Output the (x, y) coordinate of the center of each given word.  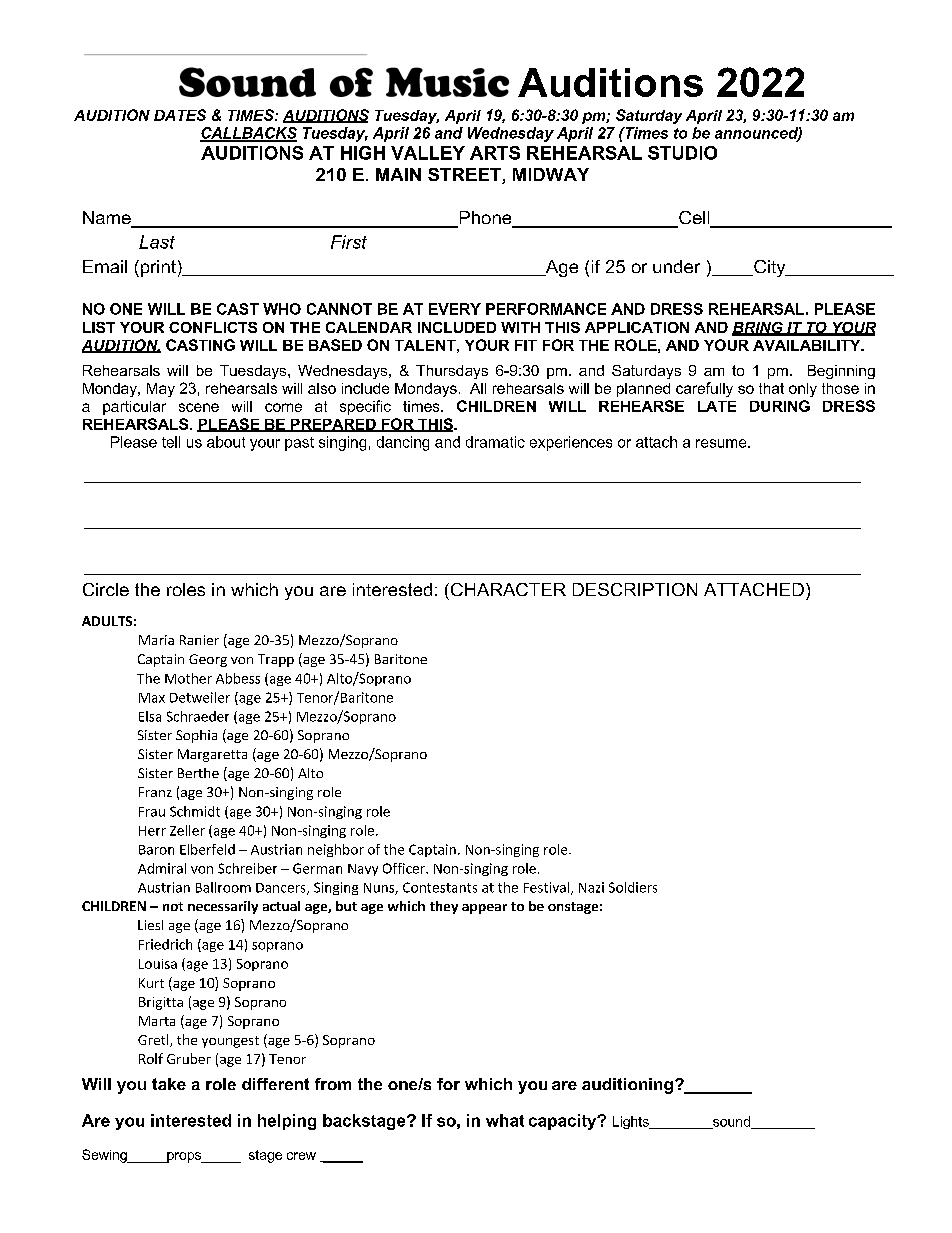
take (169, 1084)
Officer (405, 868)
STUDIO (682, 153)
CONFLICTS (213, 327)
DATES (180, 115)
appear (484, 909)
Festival (548, 888)
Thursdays (452, 372)
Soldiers (633, 887)
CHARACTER (507, 589)
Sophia (196, 736)
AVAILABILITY (808, 345)
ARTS (495, 153)
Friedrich (165, 944)
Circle (106, 589)
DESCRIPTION (635, 589)
